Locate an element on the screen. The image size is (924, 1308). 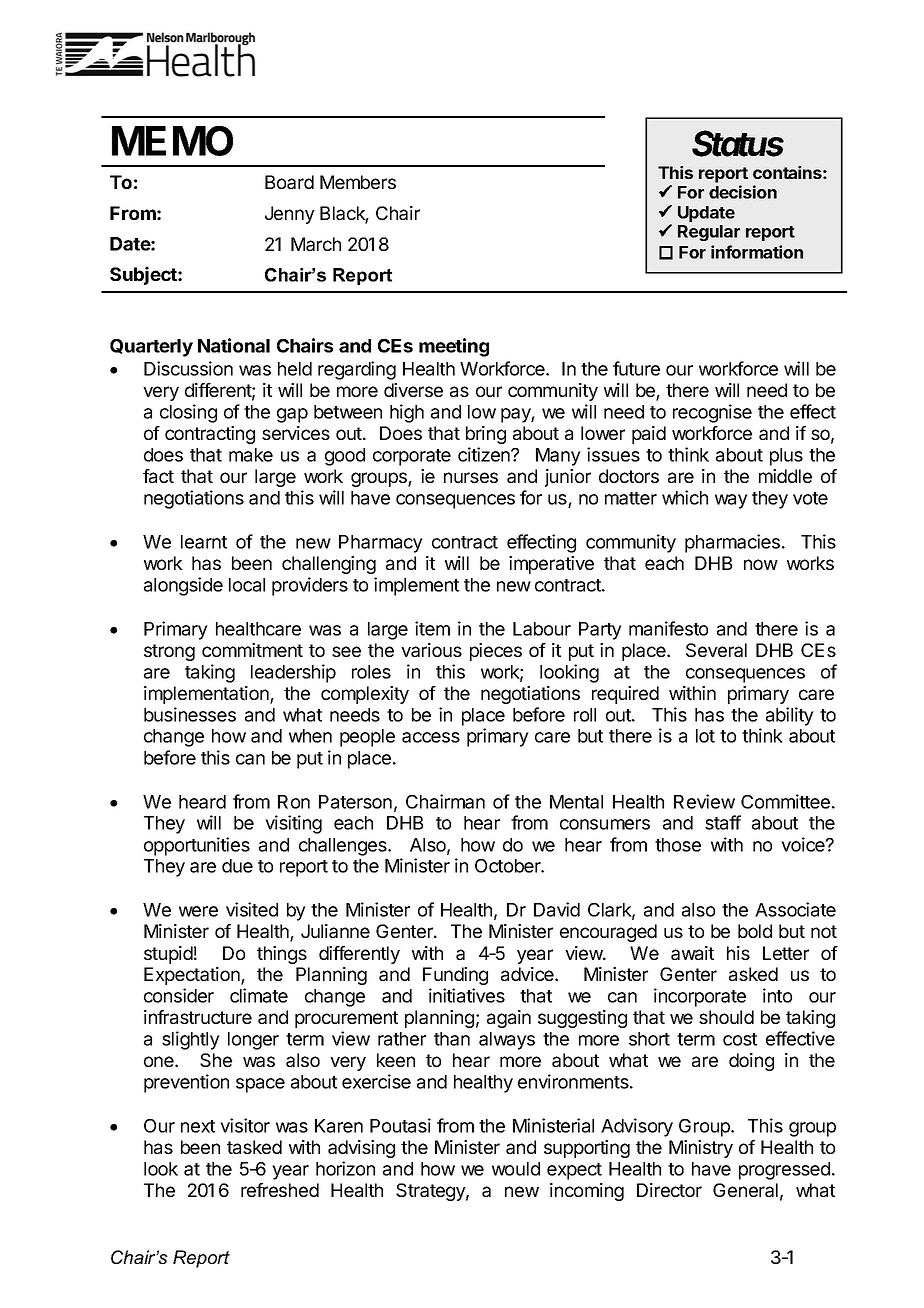
decision is located at coordinates (743, 192).
